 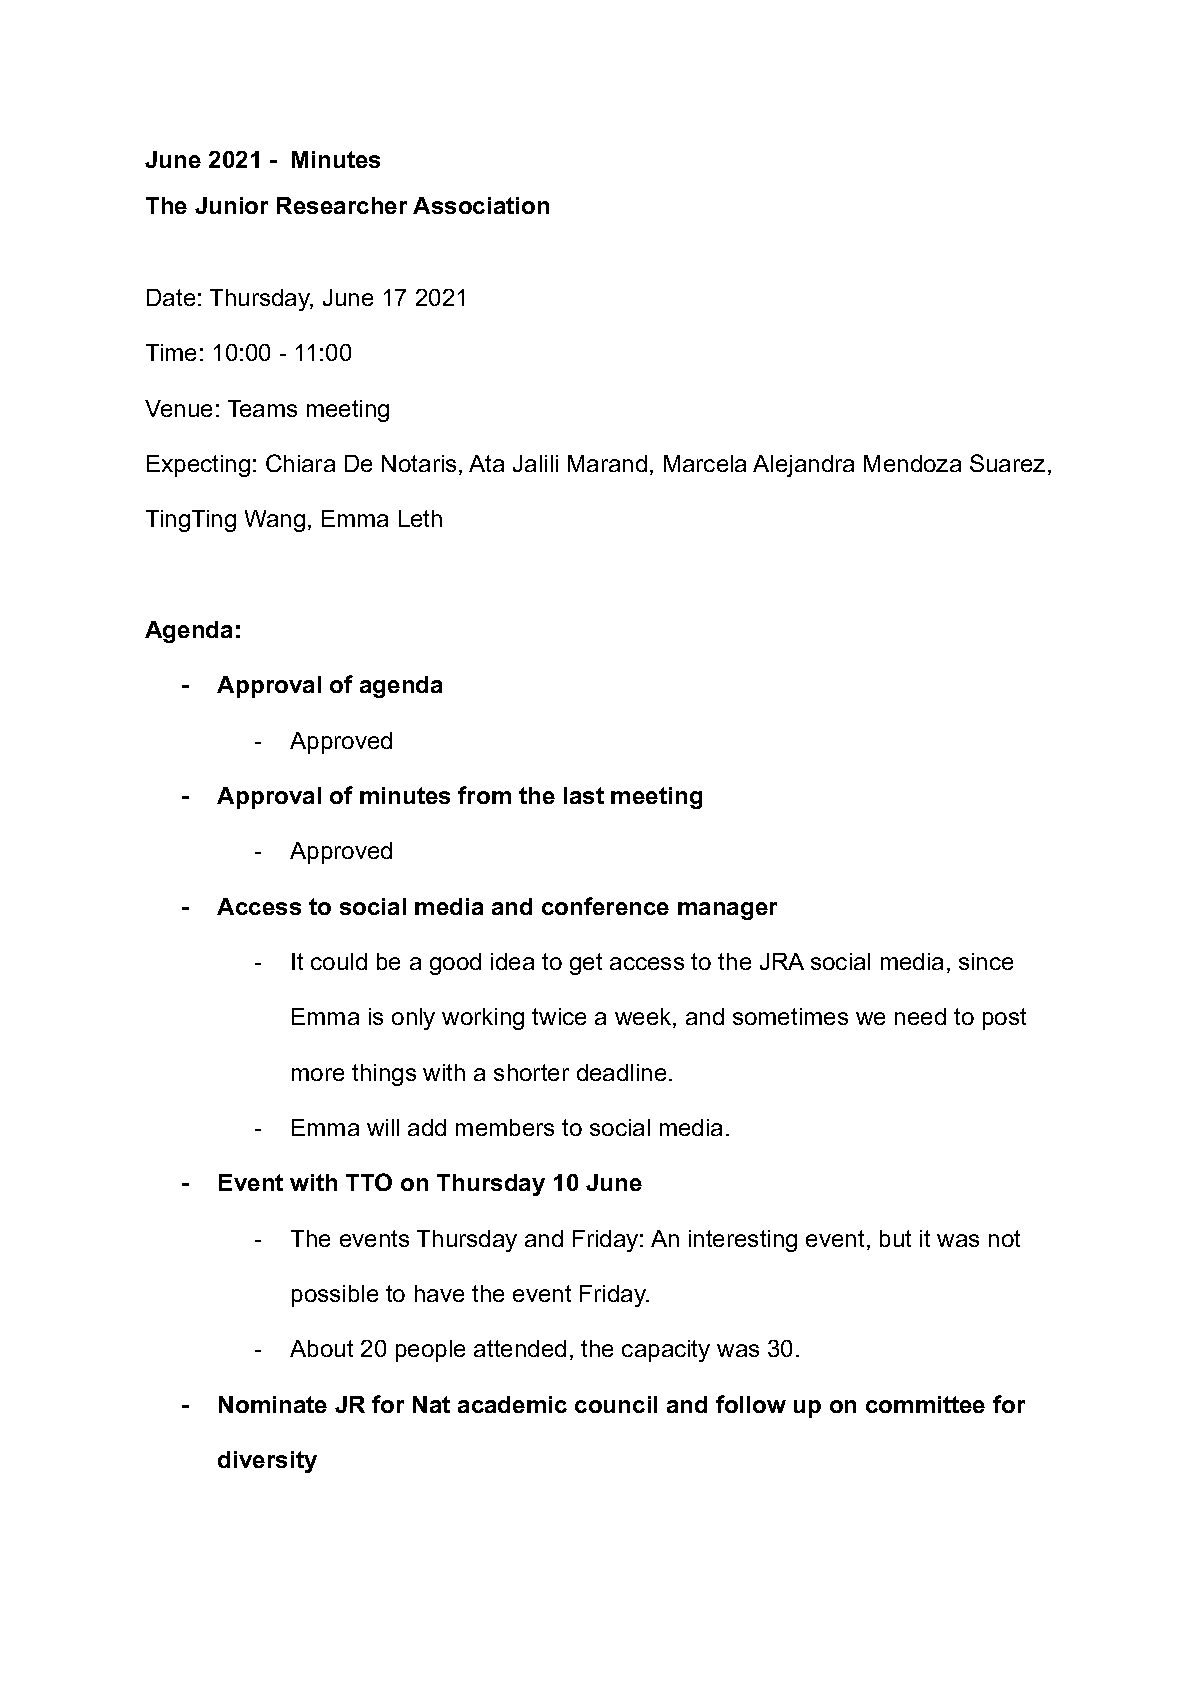 I want to click on Association, so click(x=481, y=205).
